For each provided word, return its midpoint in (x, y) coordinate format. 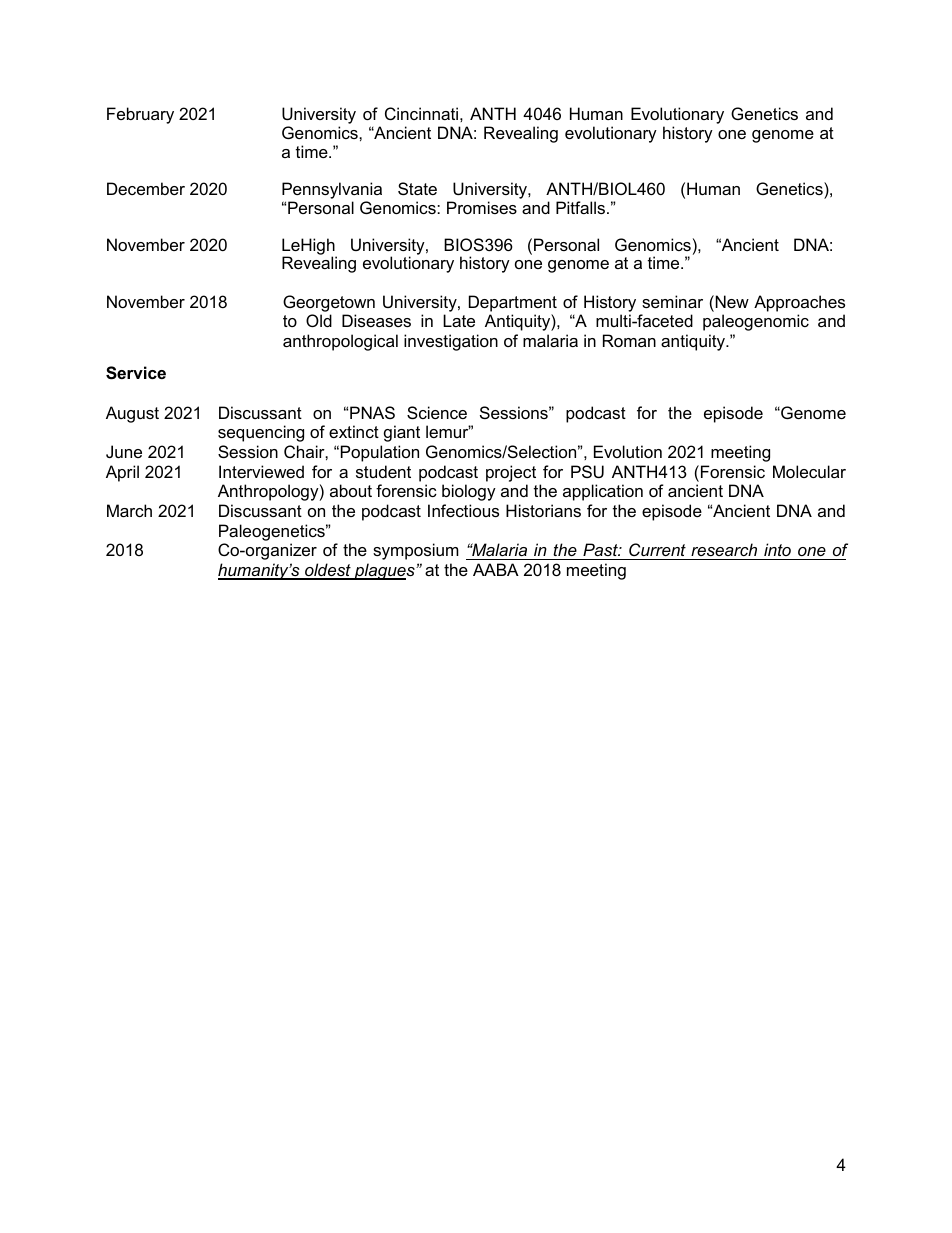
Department (513, 303)
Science (437, 412)
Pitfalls (580, 207)
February (140, 115)
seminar (672, 301)
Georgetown (329, 303)
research (724, 551)
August (132, 414)
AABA (496, 569)
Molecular (809, 471)
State (417, 188)
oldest (328, 571)
